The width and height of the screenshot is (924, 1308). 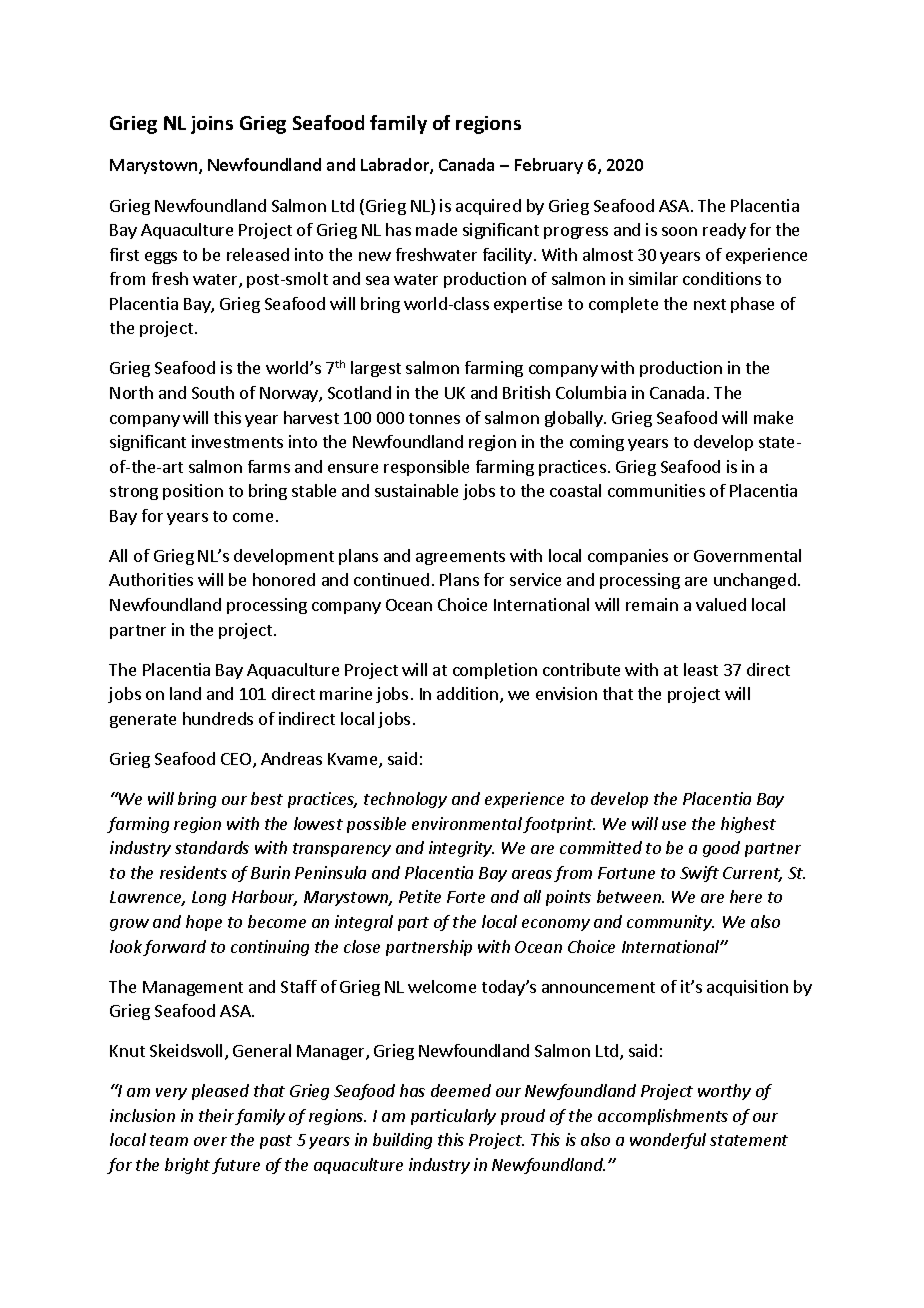 What do you see at coordinates (402, 1141) in the screenshot?
I see `building` at bounding box center [402, 1141].
